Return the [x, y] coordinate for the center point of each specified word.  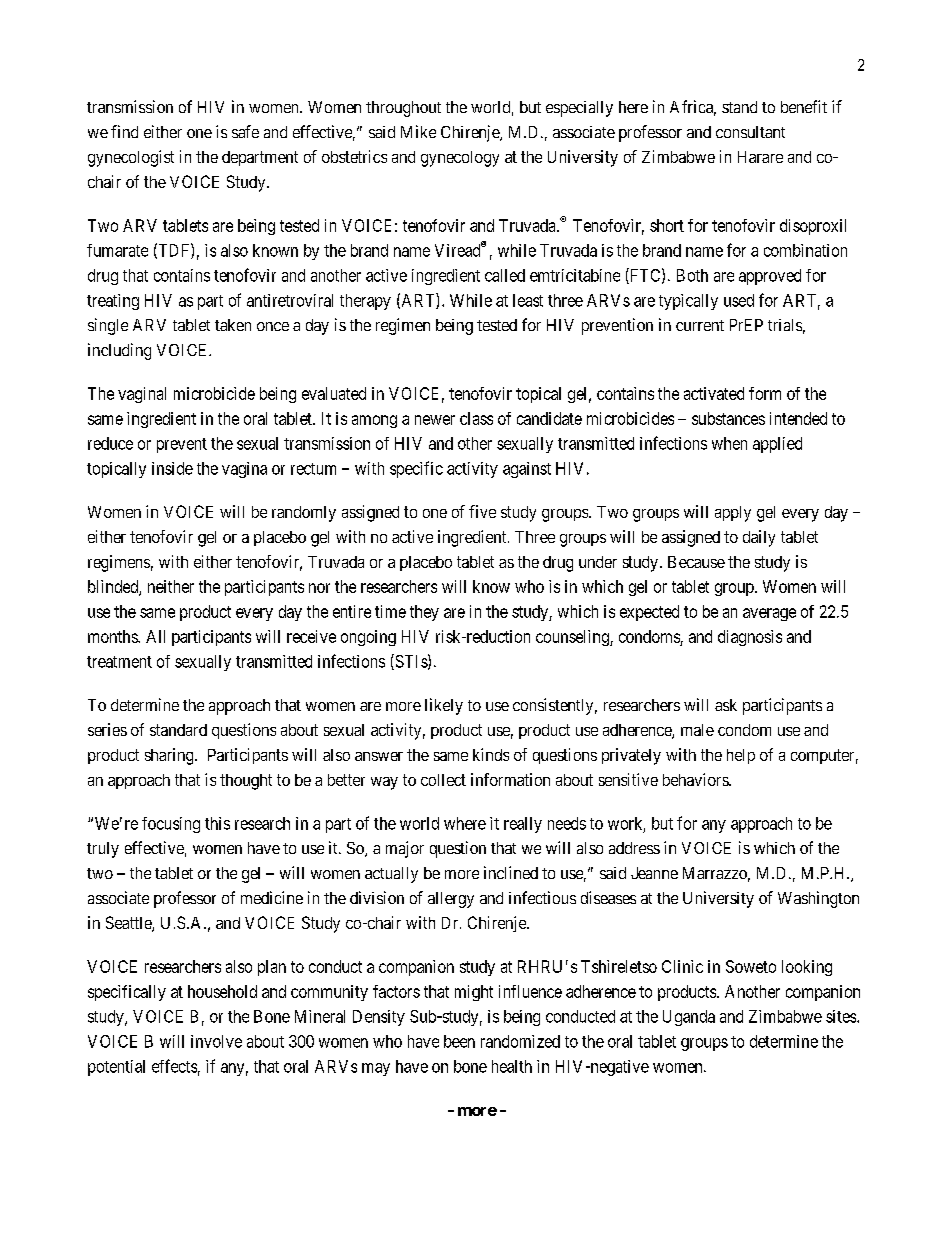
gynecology [460, 159]
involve [216, 1041]
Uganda [689, 1018]
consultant [750, 132]
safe [245, 131]
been [459, 1041]
